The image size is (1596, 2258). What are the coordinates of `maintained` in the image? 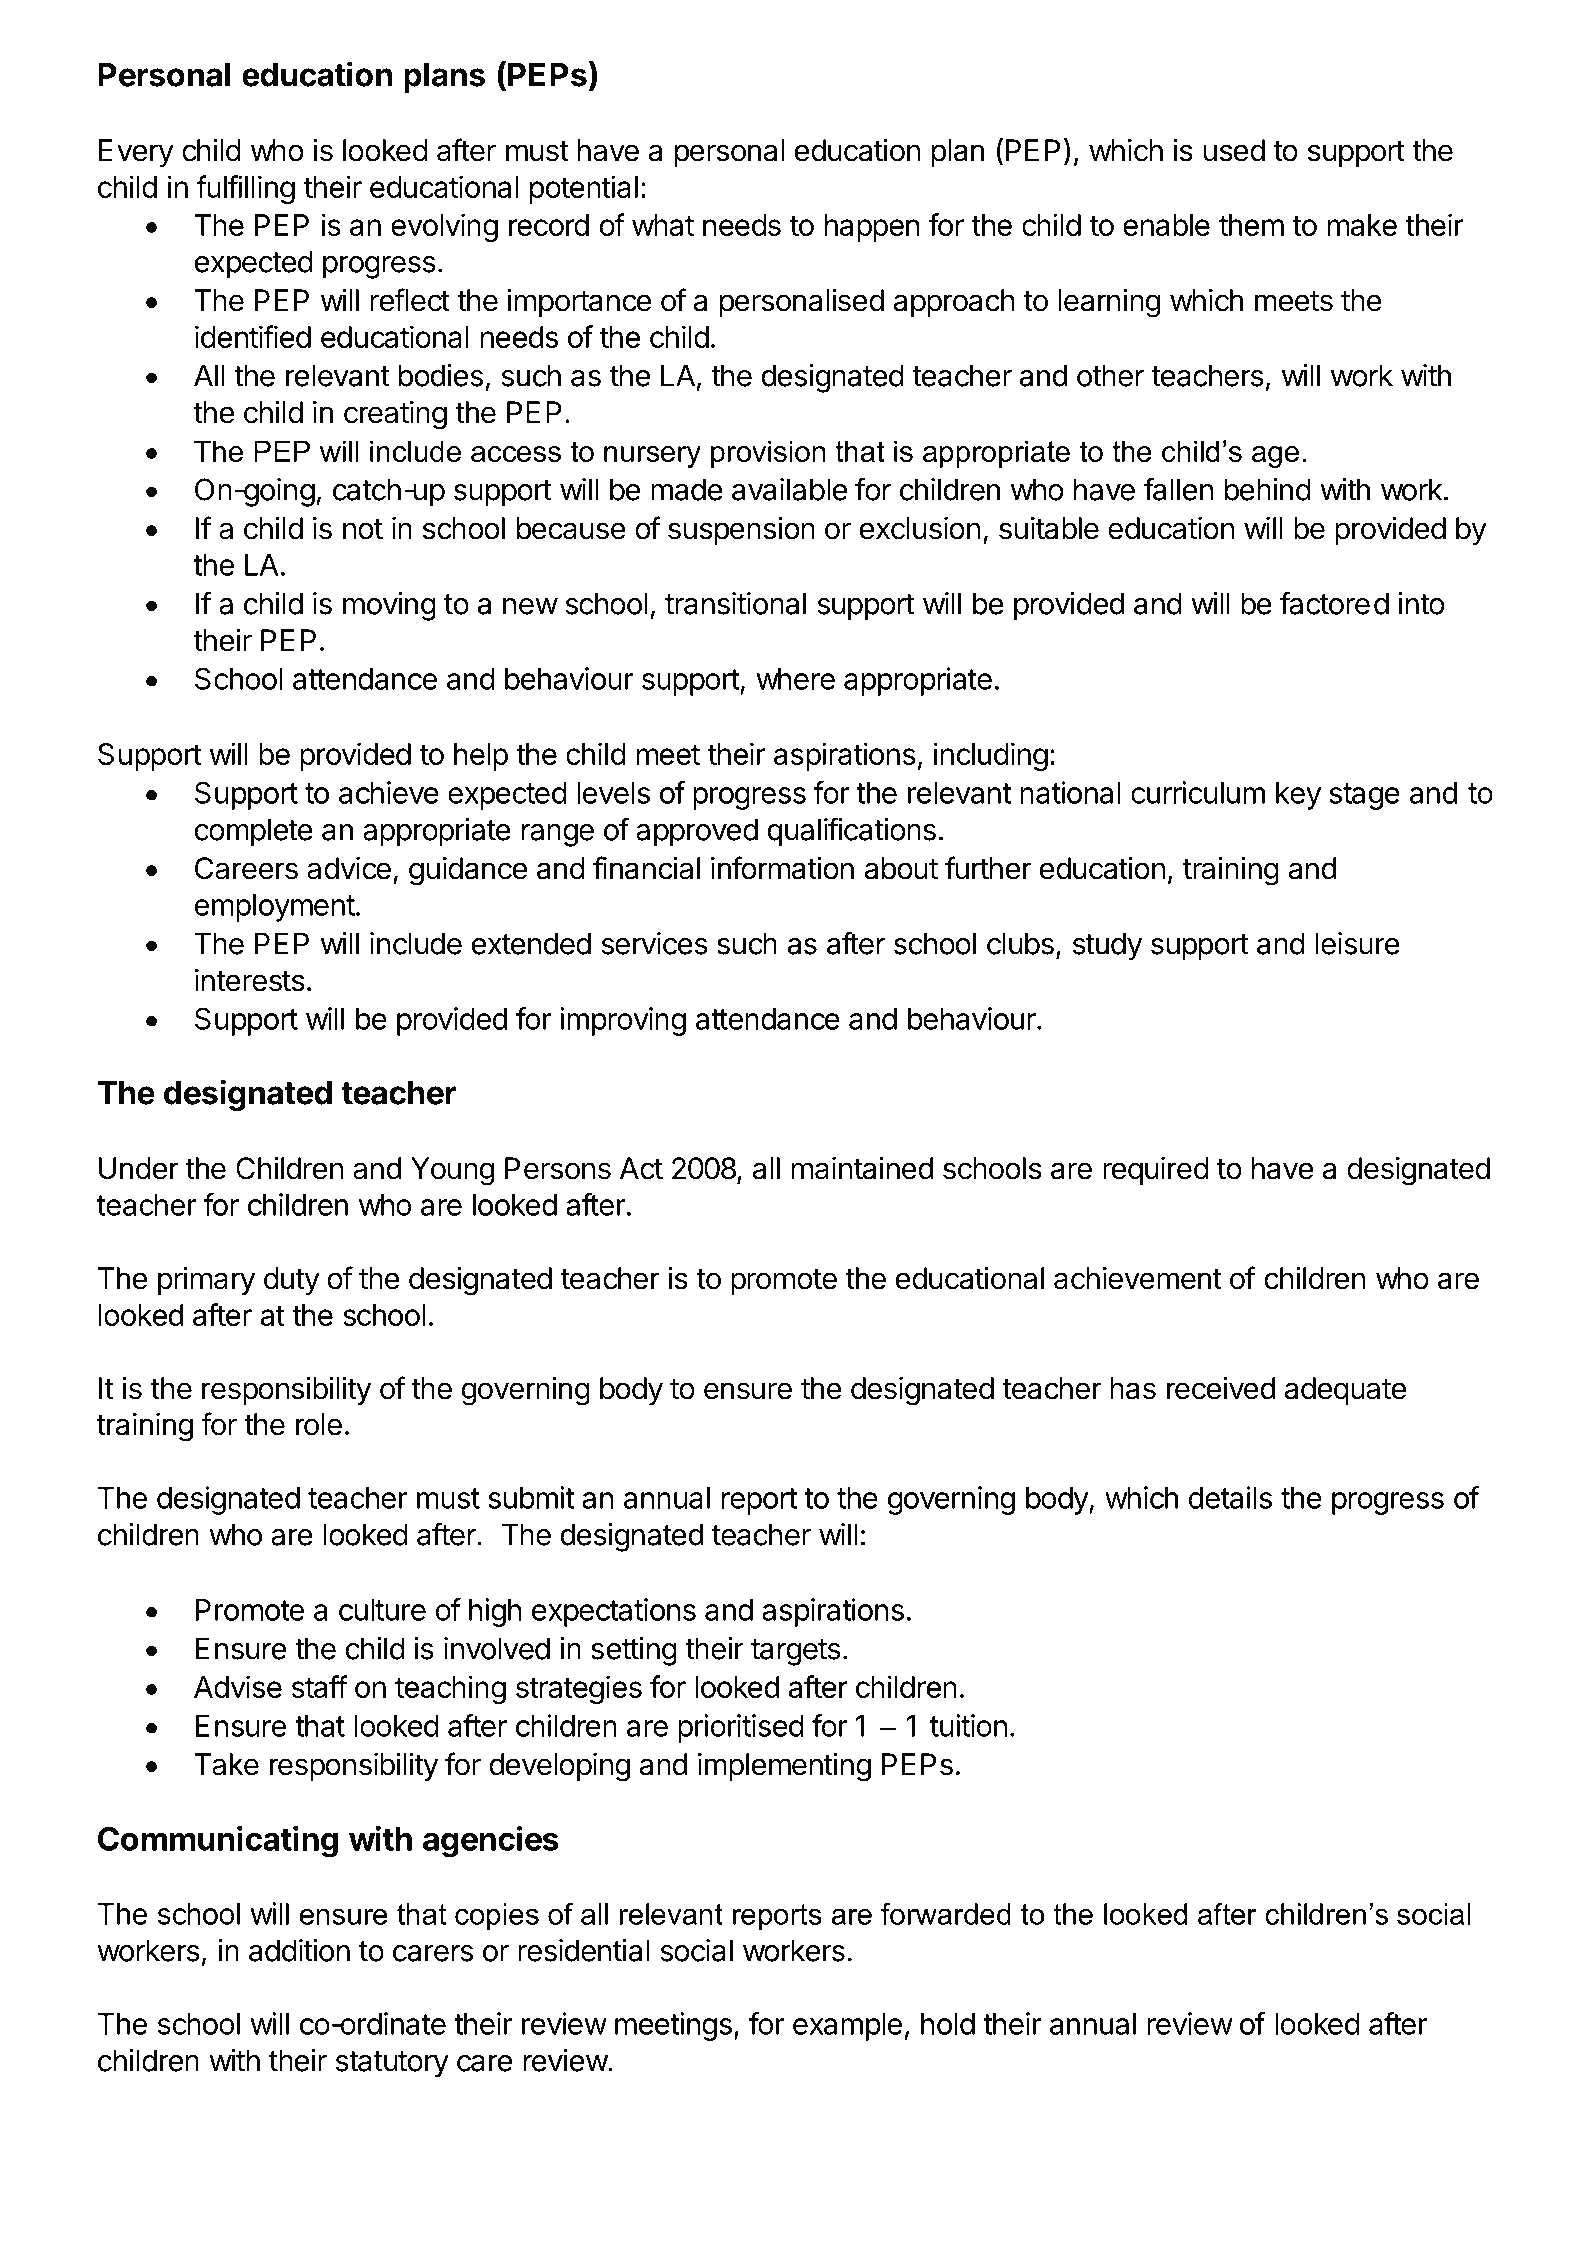 It's located at (862, 1168).
